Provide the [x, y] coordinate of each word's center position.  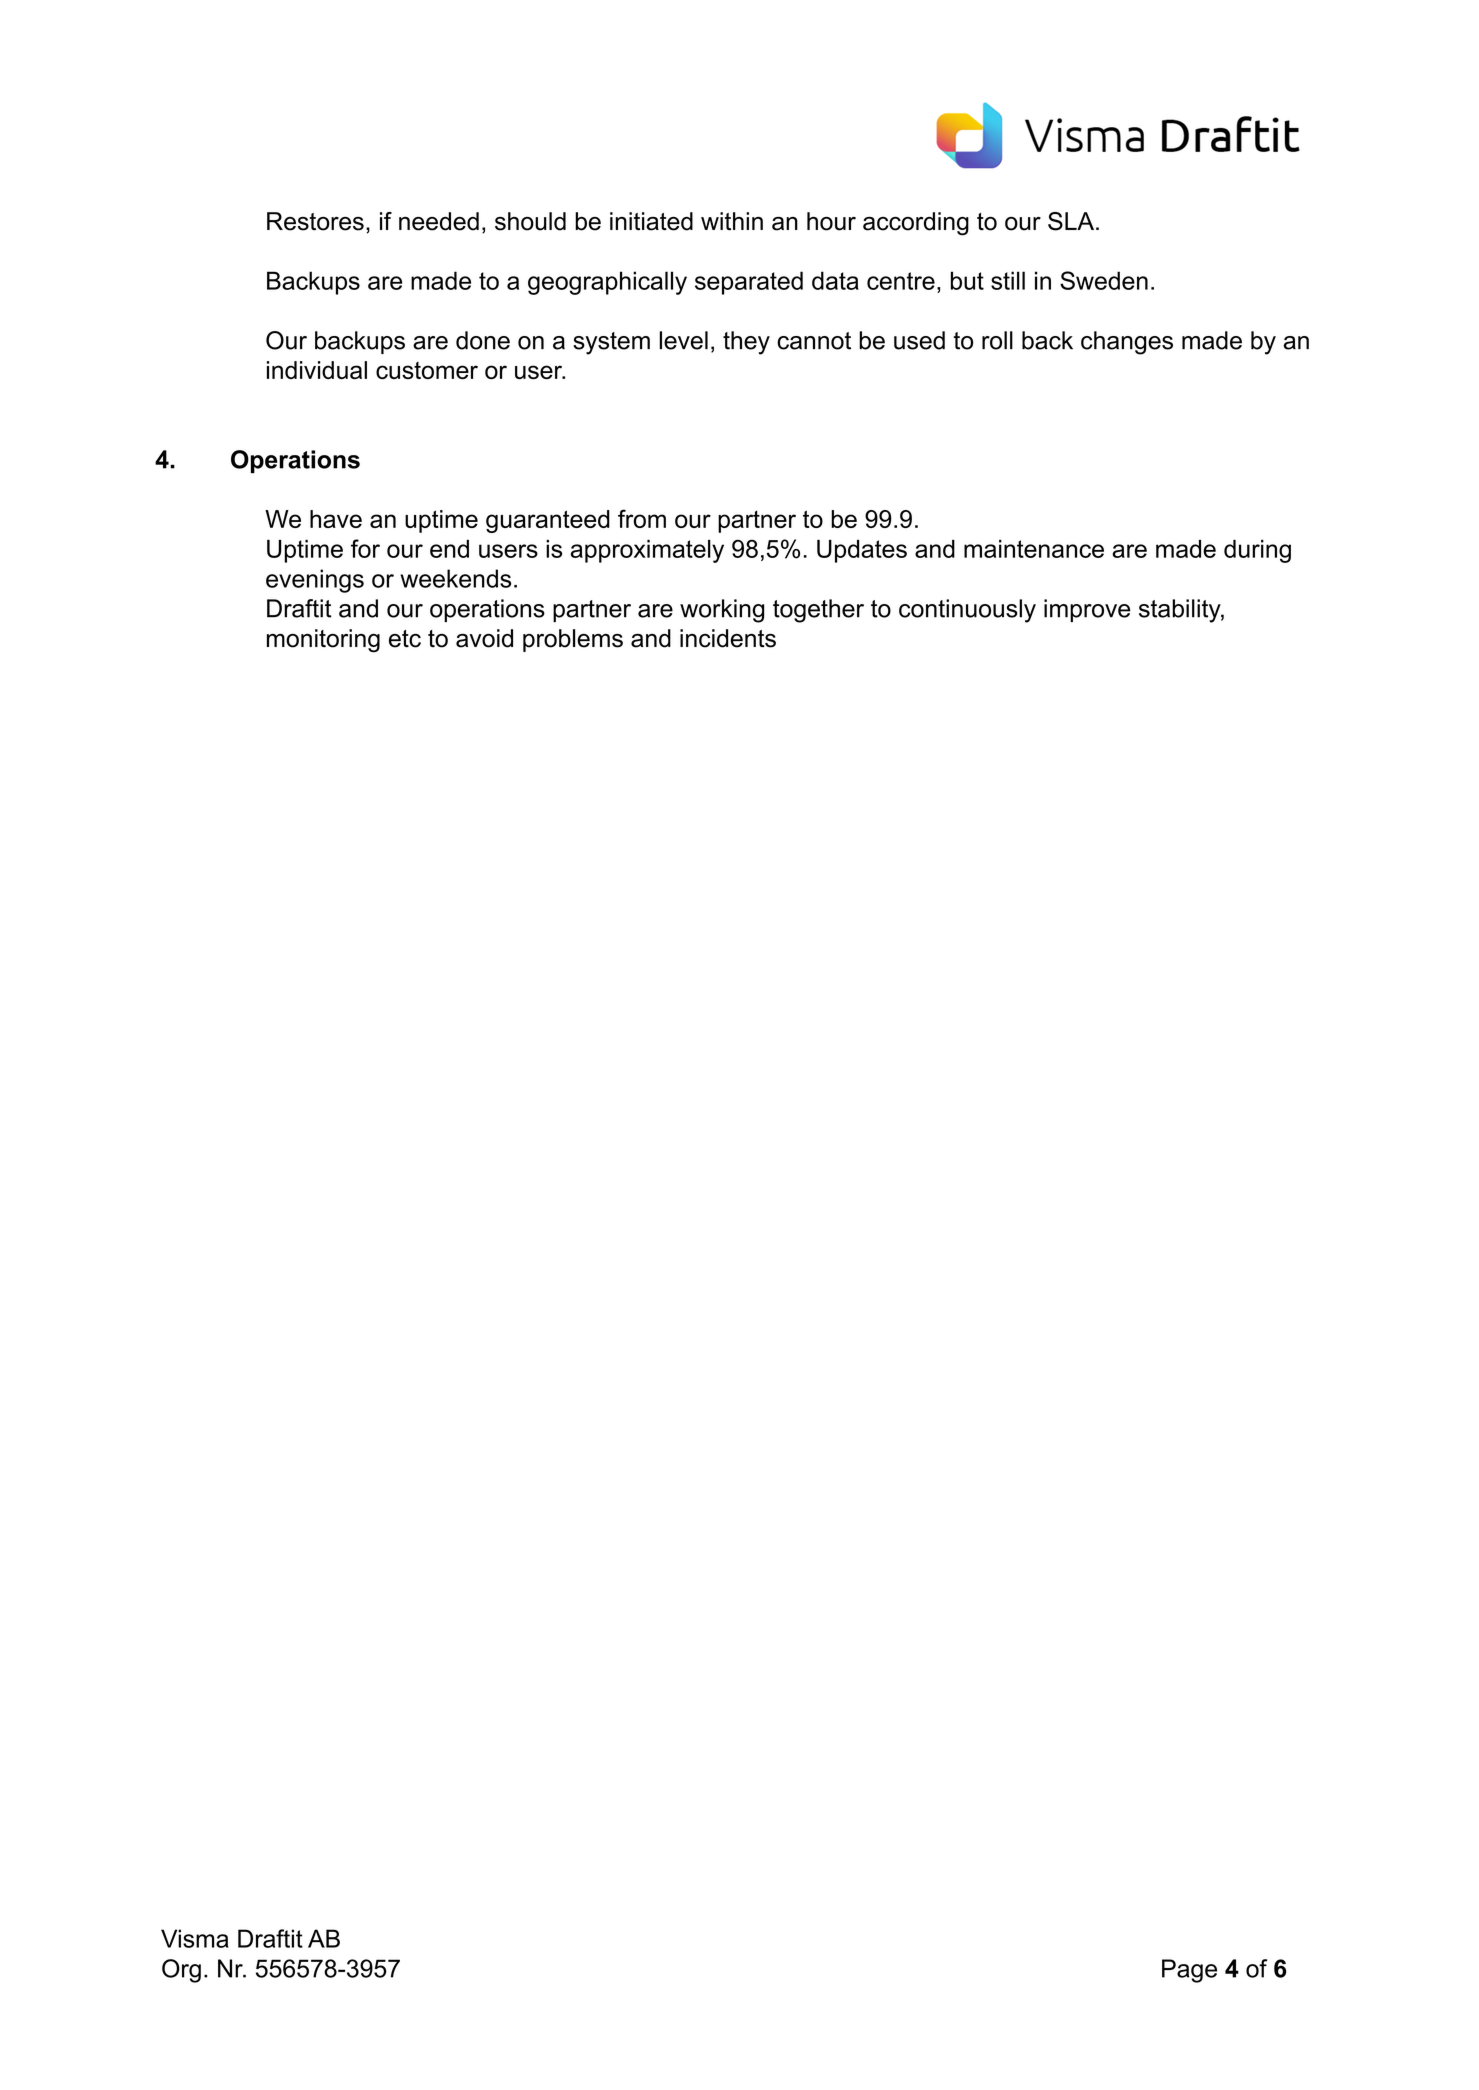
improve [1087, 610]
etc [405, 639]
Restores [315, 221]
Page [1189, 1971]
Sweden [1104, 280]
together [818, 611]
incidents [728, 638]
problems [573, 640]
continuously [967, 611]
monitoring [323, 641]
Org [181, 1971]
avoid [484, 638]
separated [749, 283]
